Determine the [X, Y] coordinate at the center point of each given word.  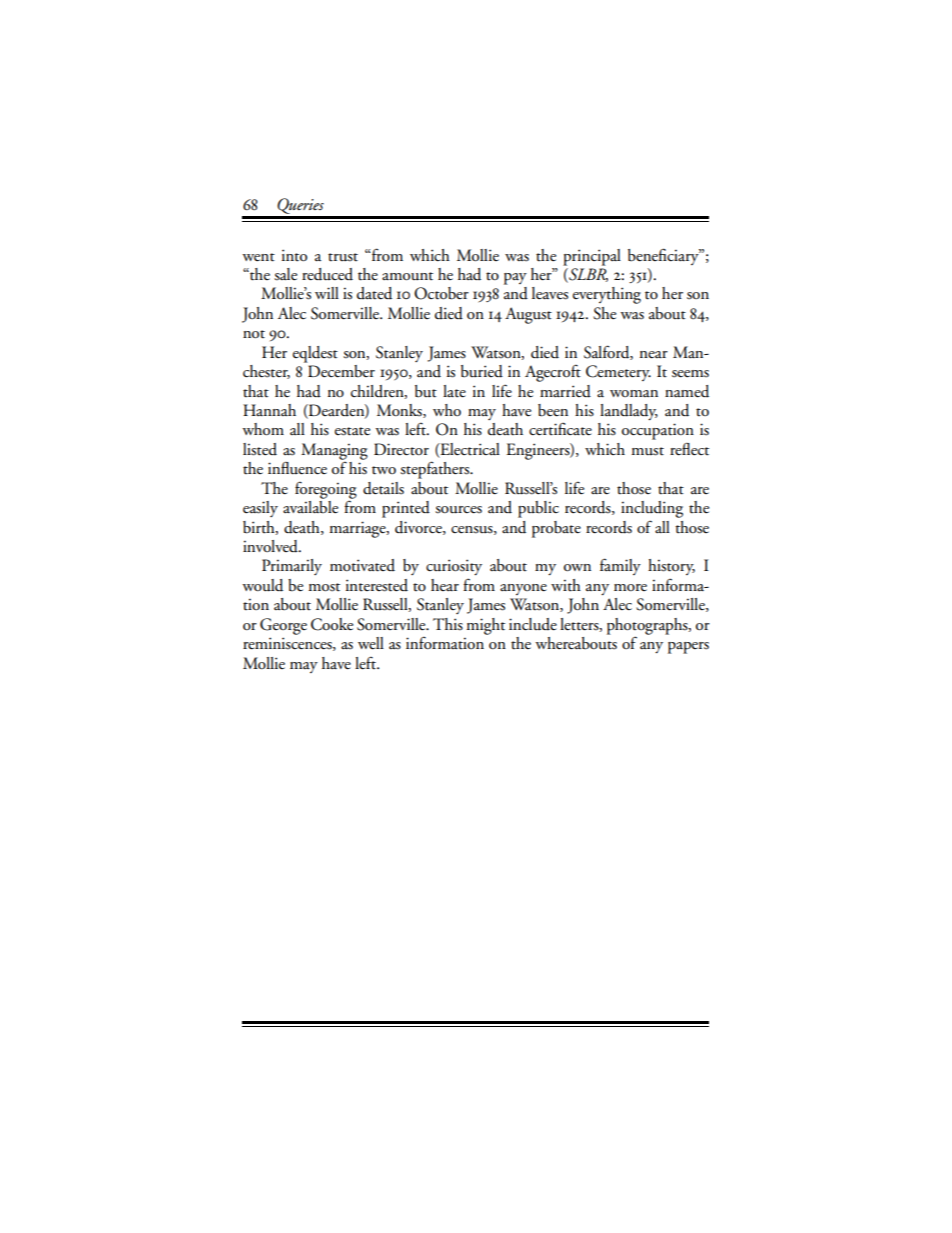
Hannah [269, 410]
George [283, 626]
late [454, 391]
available [310, 506]
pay [515, 279]
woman [634, 393]
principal [592, 257]
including [652, 509]
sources [458, 510]
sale [285, 274]
